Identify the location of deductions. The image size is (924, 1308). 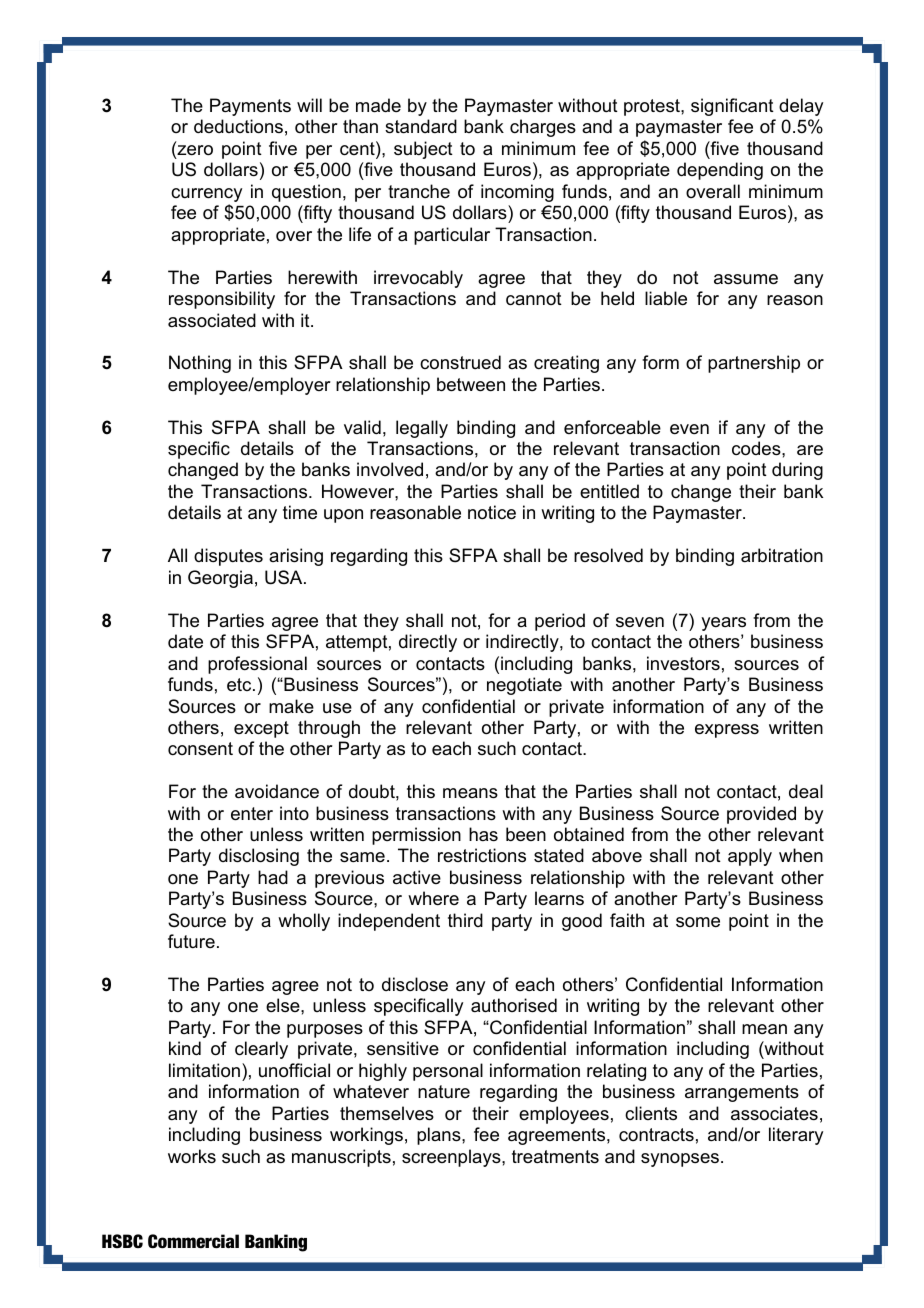
(238, 126).
